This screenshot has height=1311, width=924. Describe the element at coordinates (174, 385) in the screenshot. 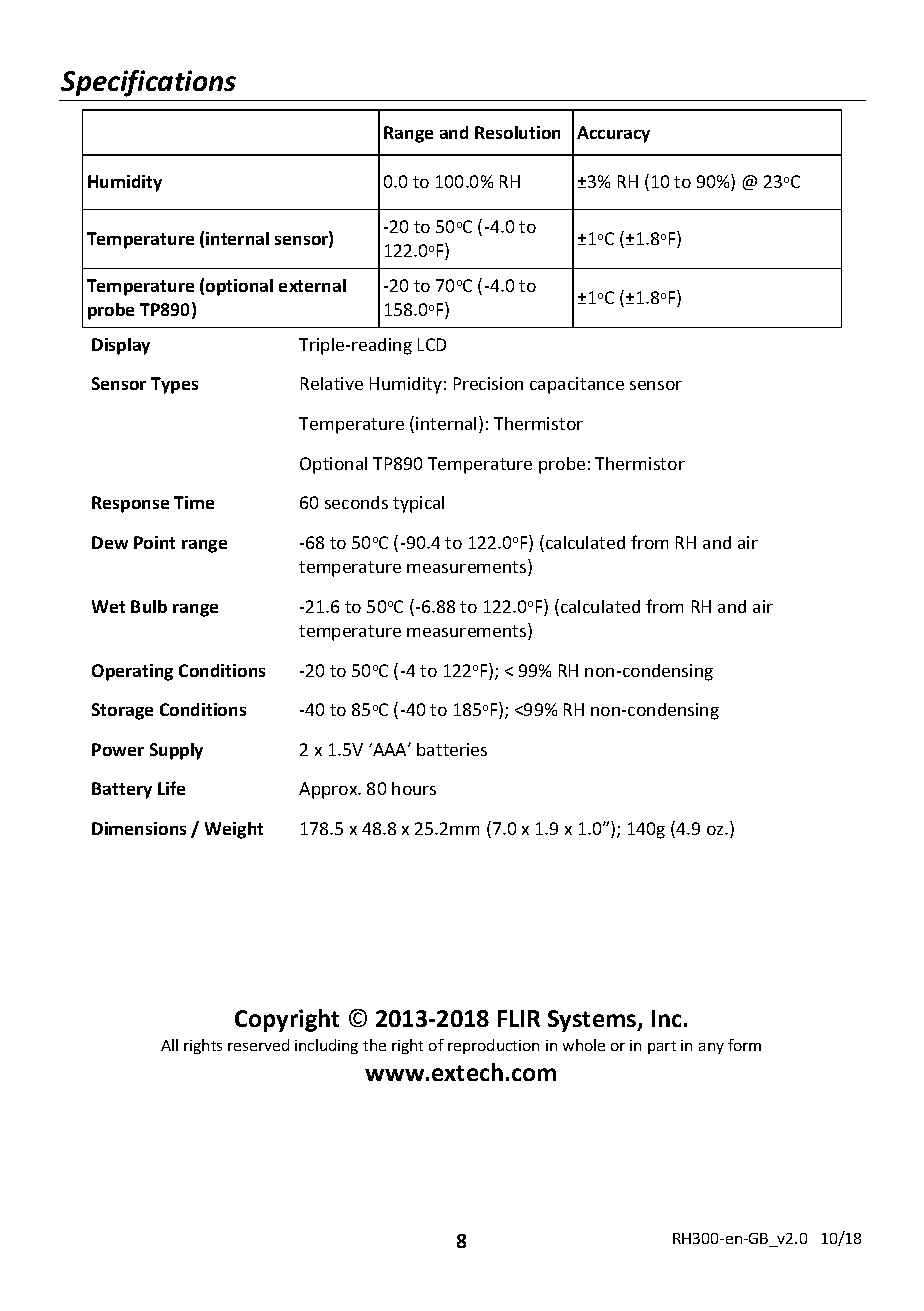

I see `Types` at that location.
